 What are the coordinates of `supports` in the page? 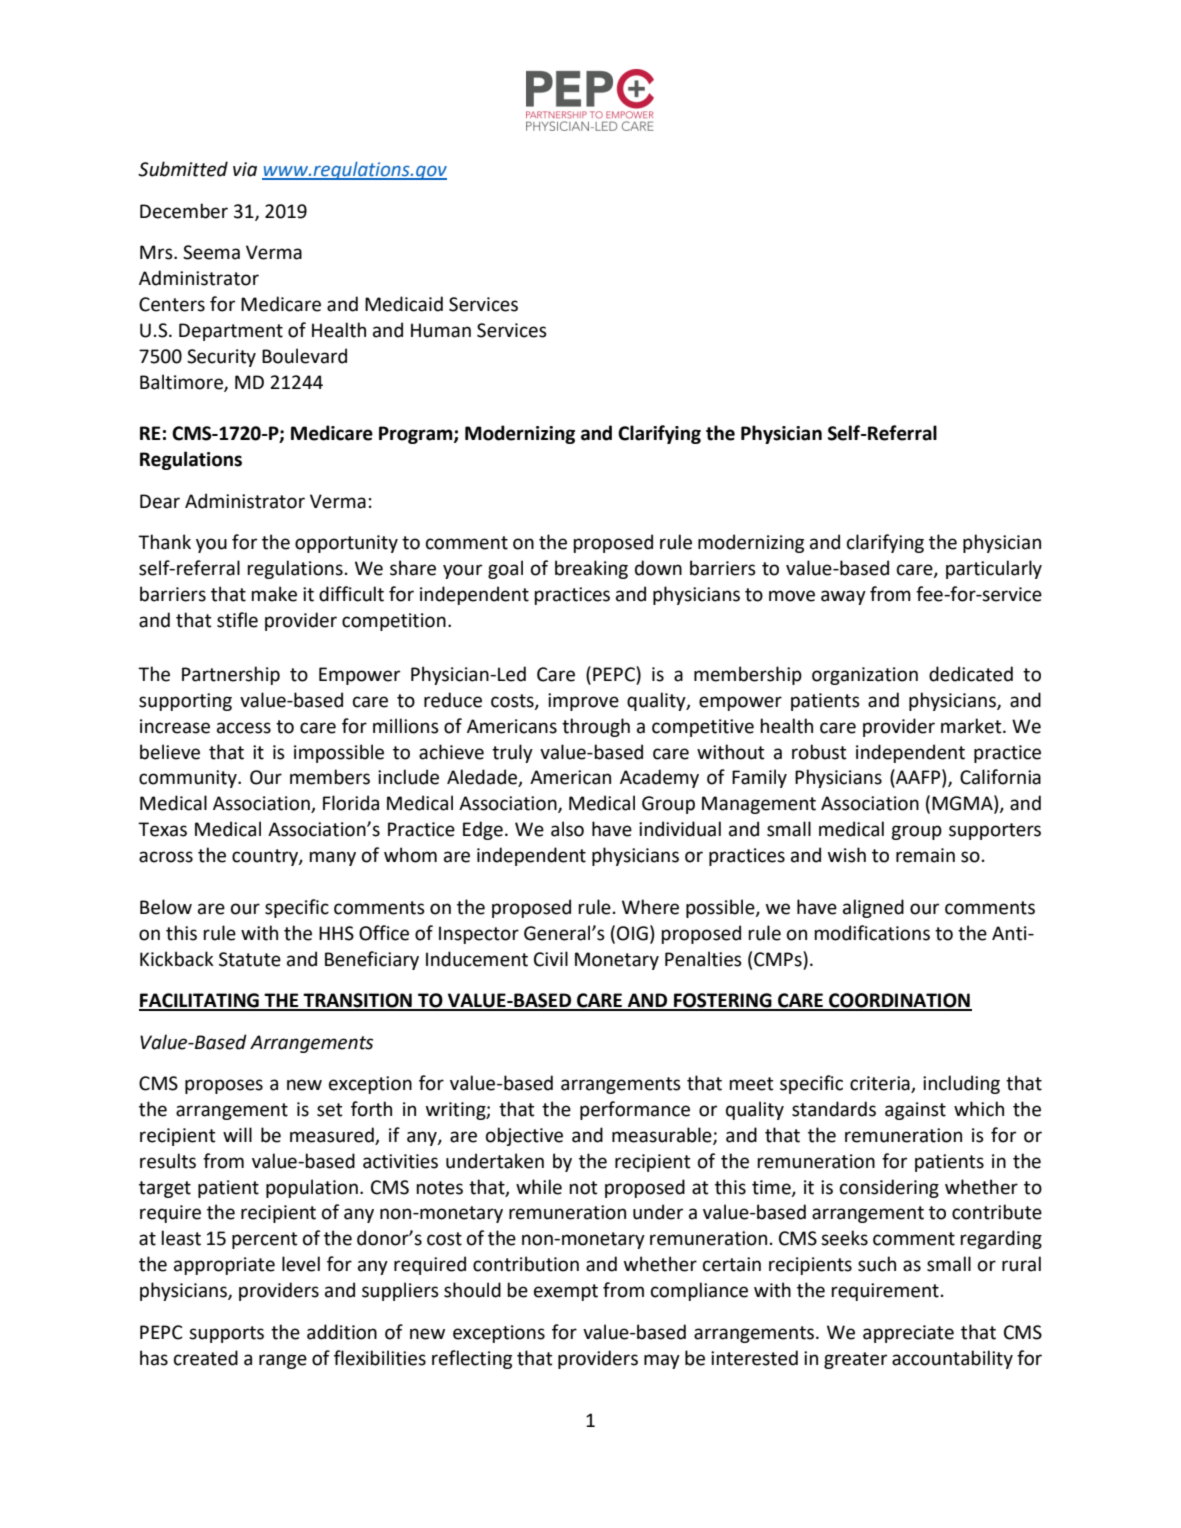 It's located at (226, 1334).
